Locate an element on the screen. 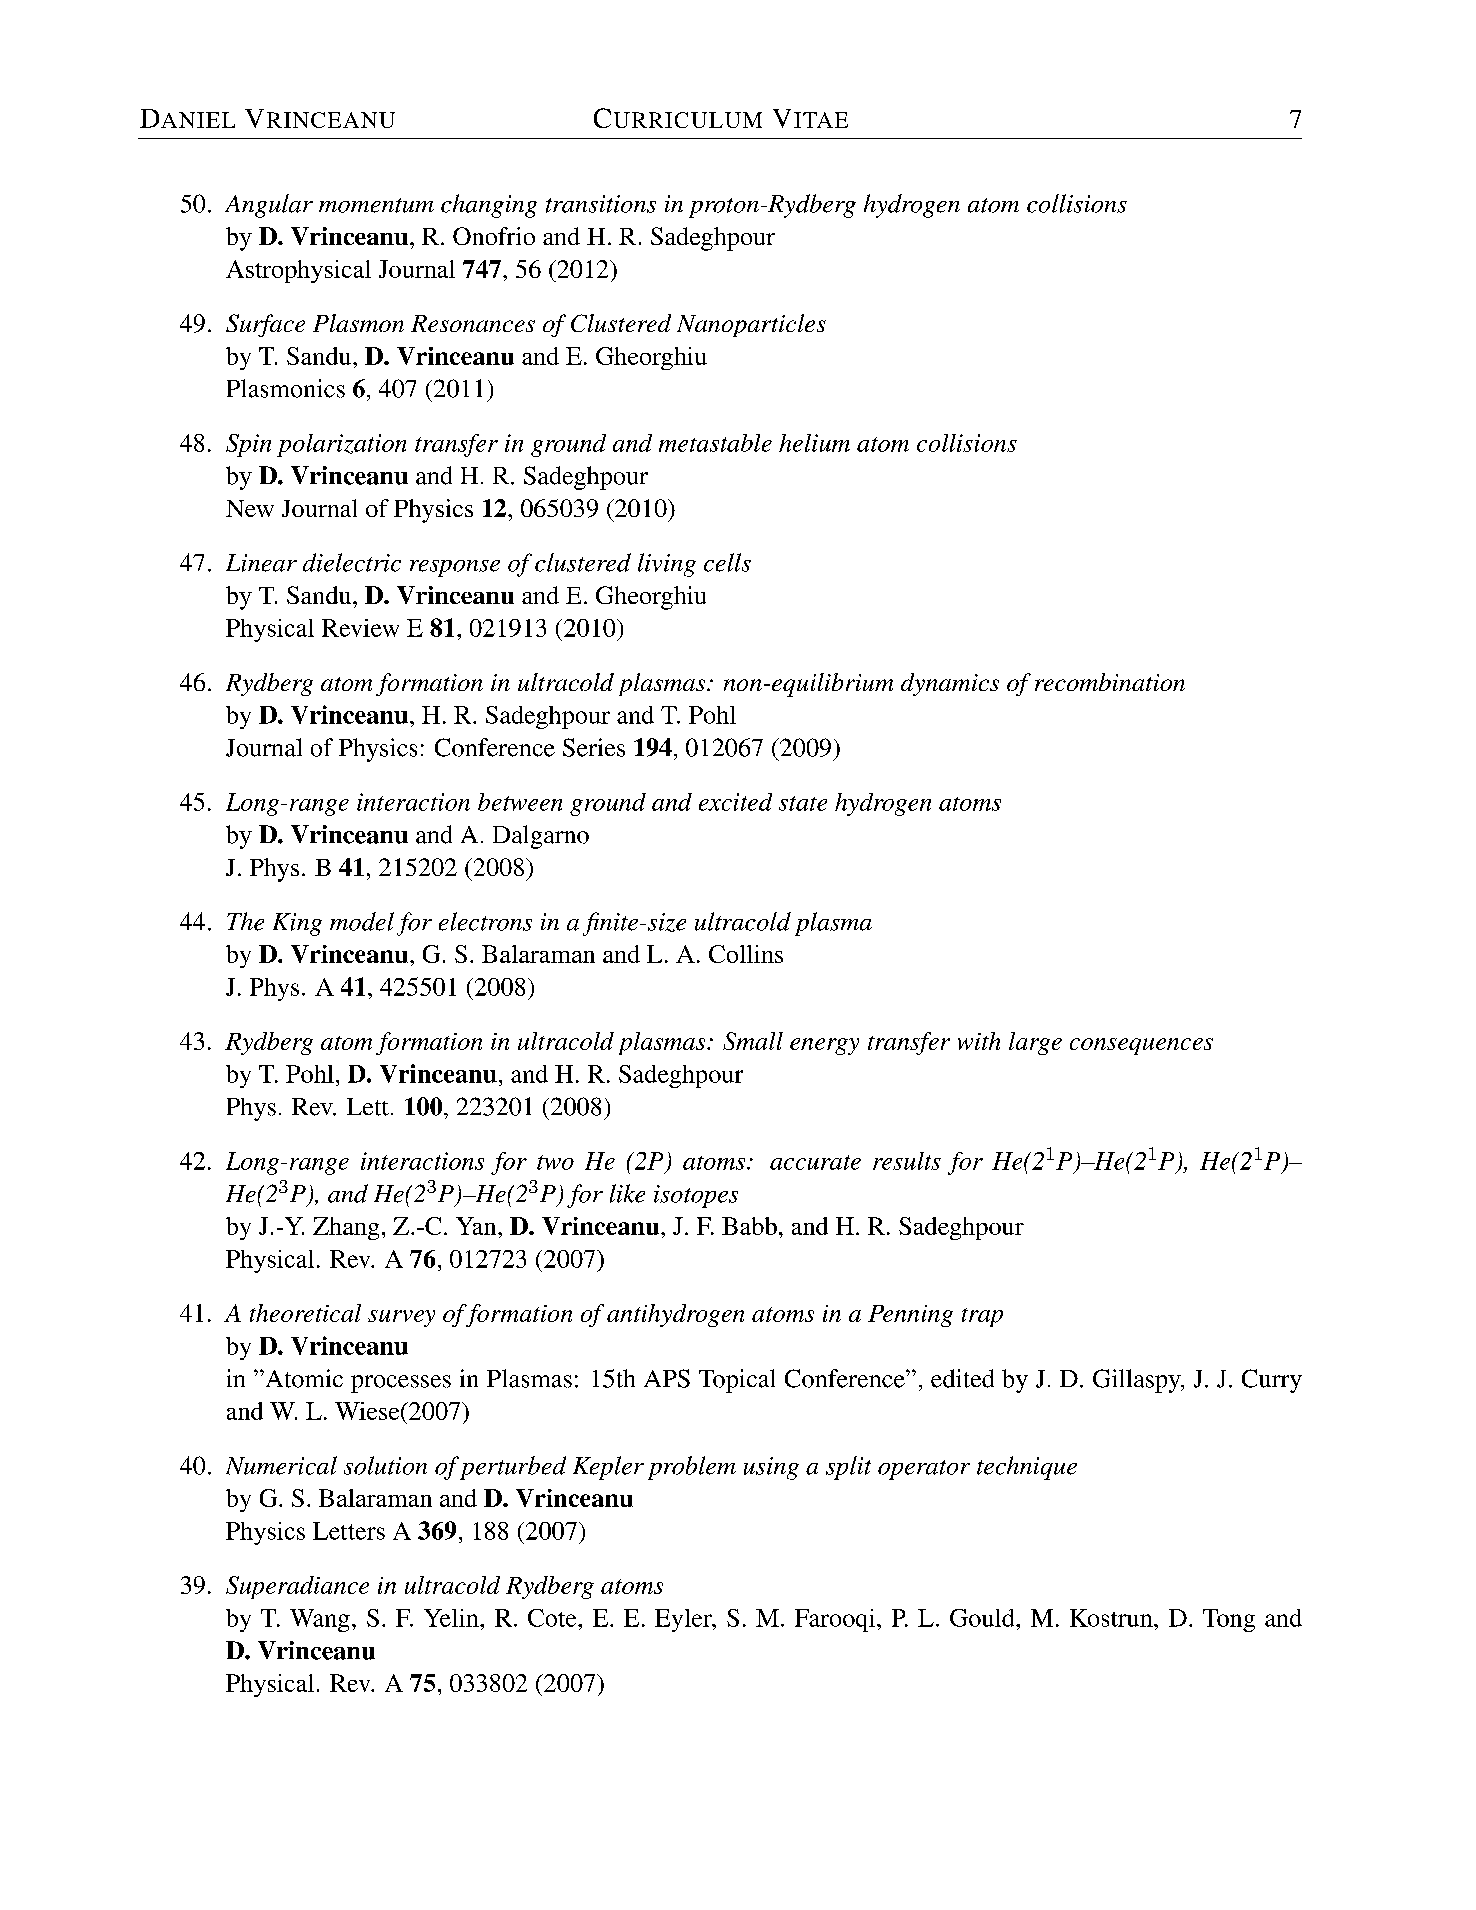  momentum is located at coordinates (376, 205).
